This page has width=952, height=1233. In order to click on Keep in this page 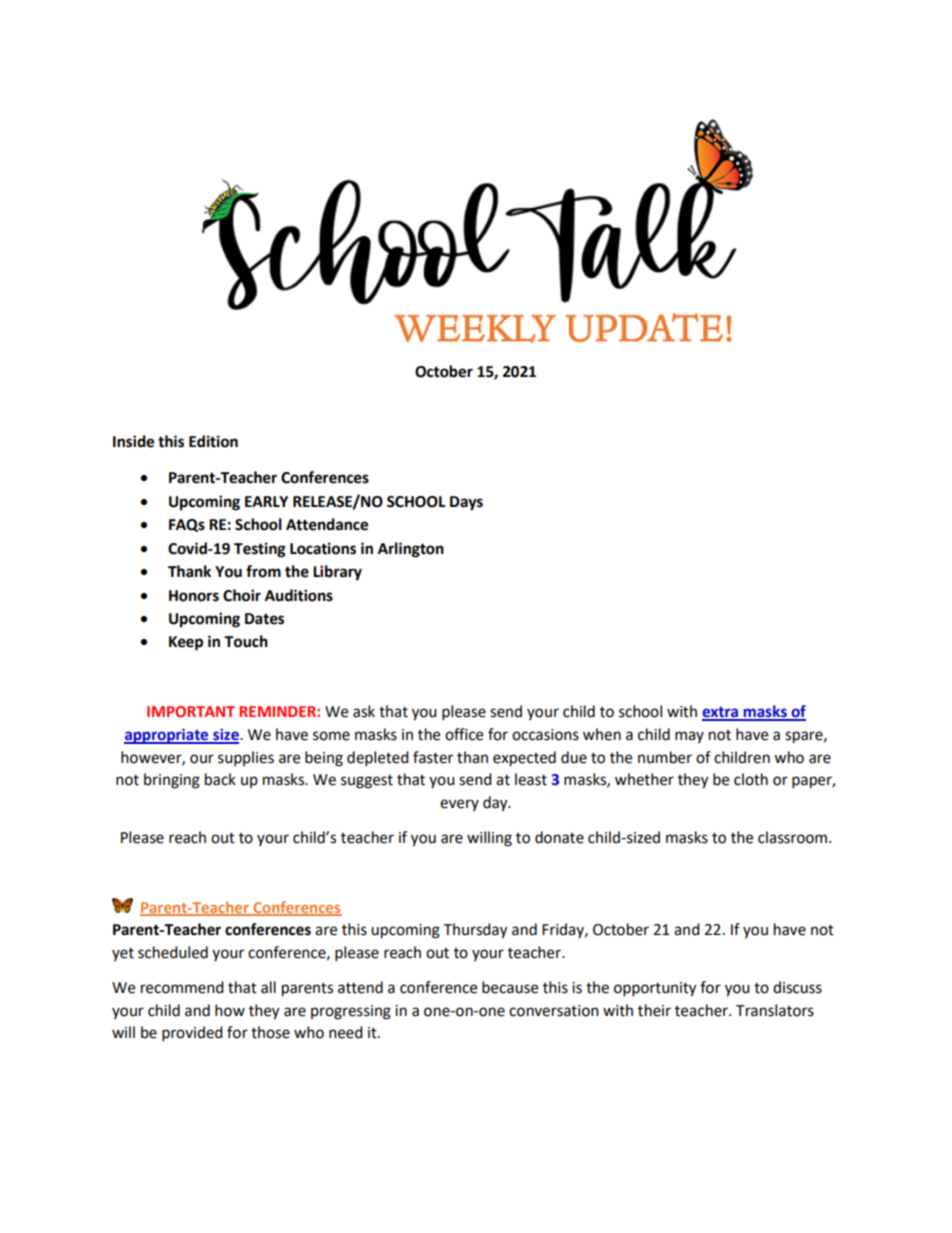, I will do `click(186, 643)`.
